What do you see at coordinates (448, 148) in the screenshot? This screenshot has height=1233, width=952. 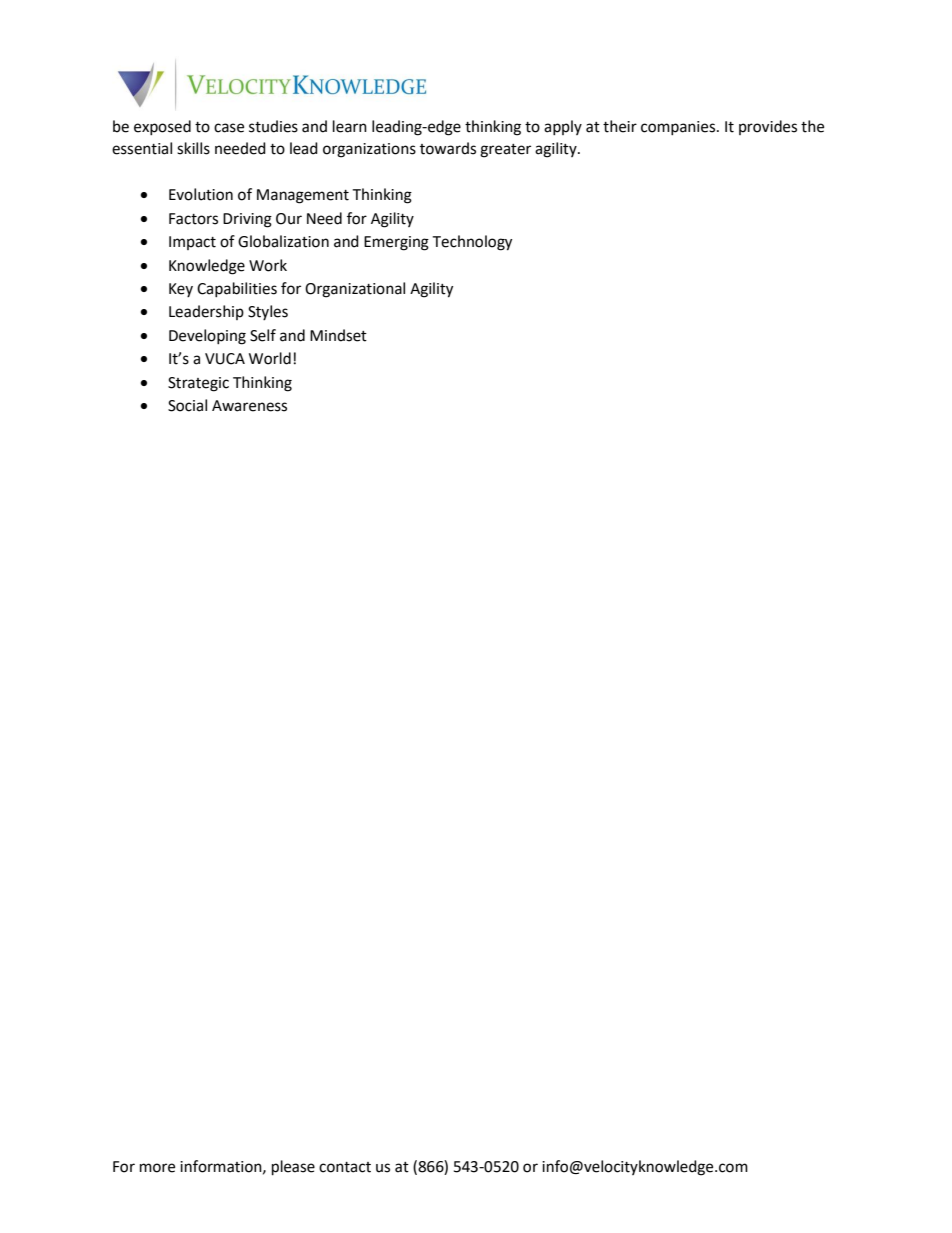 I see `towards` at bounding box center [448, 148].
